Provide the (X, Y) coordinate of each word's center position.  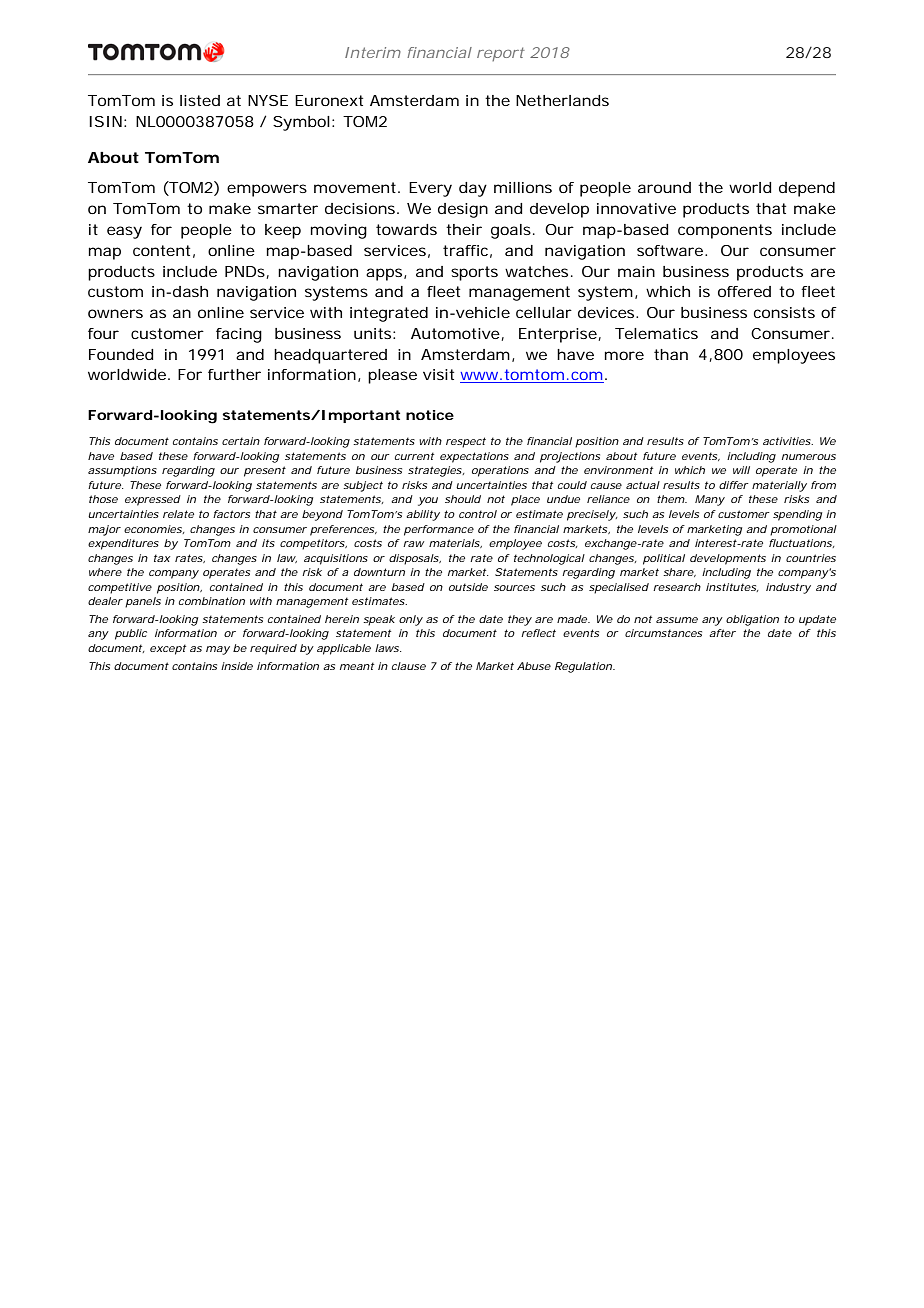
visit (438, 374)
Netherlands (562, 100)
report (501, 54)
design (463, 210)
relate (178, 514)
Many (710, 500)
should (463, 499)
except (168, 649)
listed (200, 100)
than (671, 354)
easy (124, 232)
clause (409, 666)
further (234, 374)
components (725, 231)
